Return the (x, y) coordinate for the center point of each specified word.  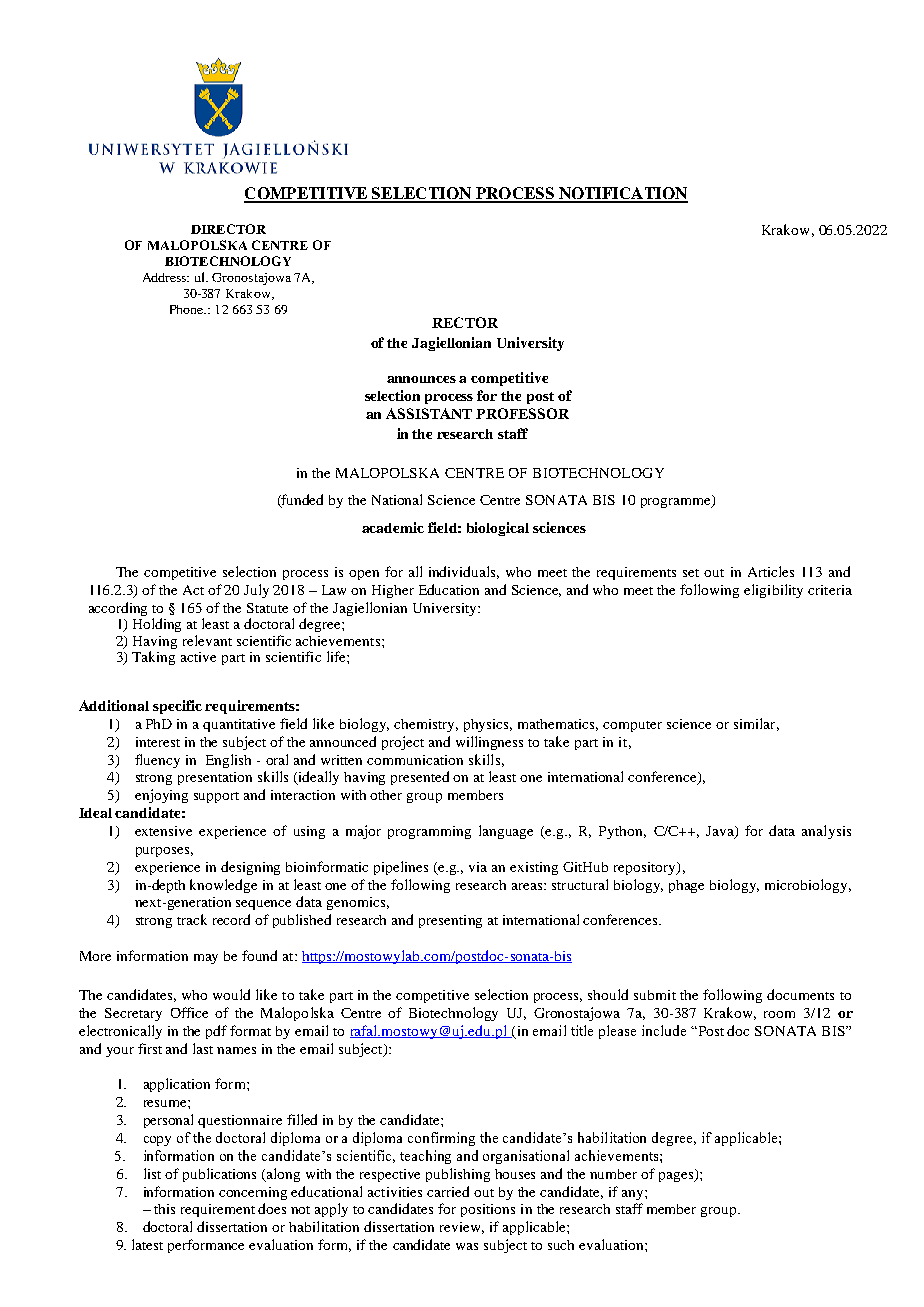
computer (632, 726)
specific (177, 707)
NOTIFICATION (622, 194)
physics (488, 725)
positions (488, 1210)
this (164, 1209)
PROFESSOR (522, 413)
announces (421, 379)
